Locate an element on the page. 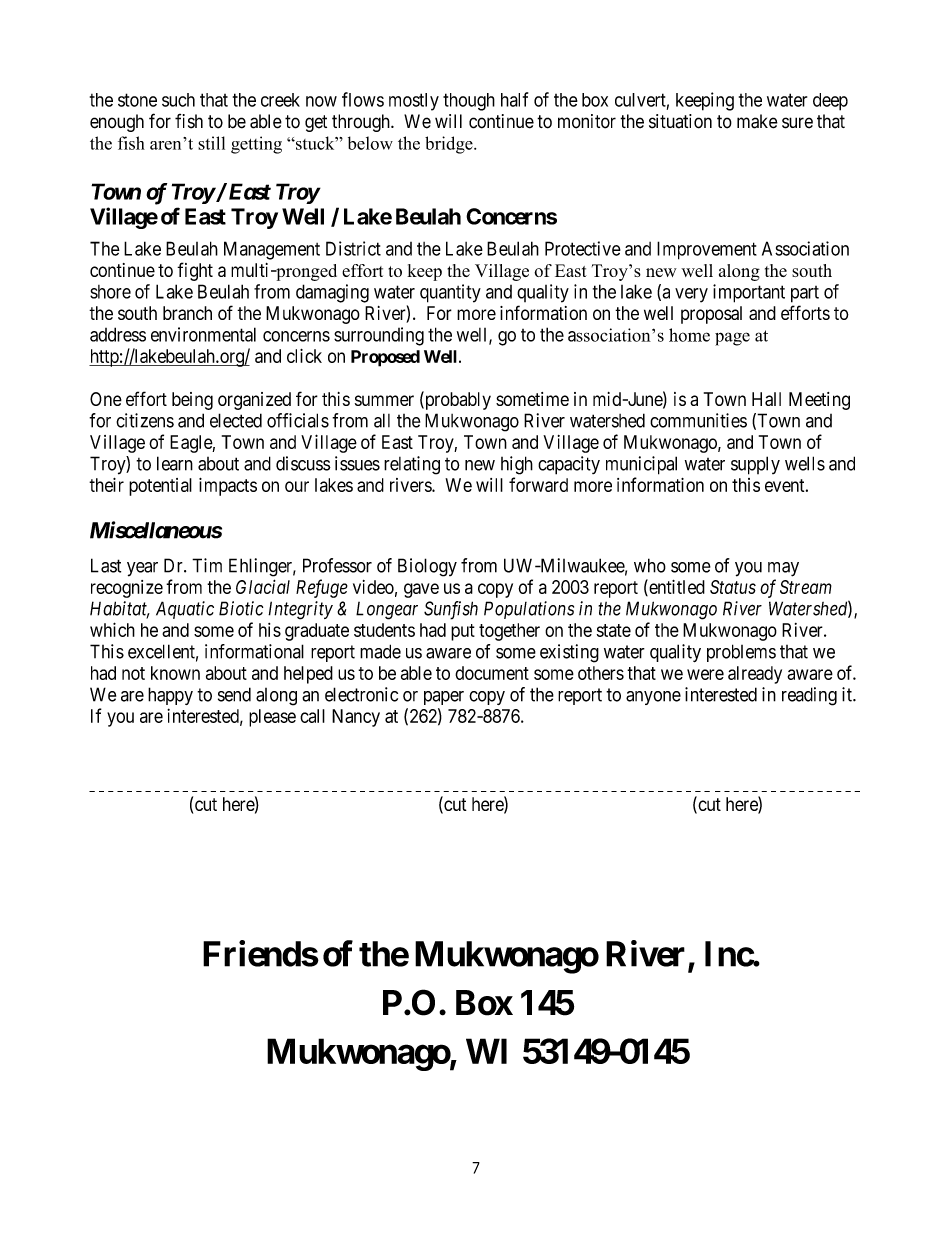  make is located at coordinates (757, 121).
